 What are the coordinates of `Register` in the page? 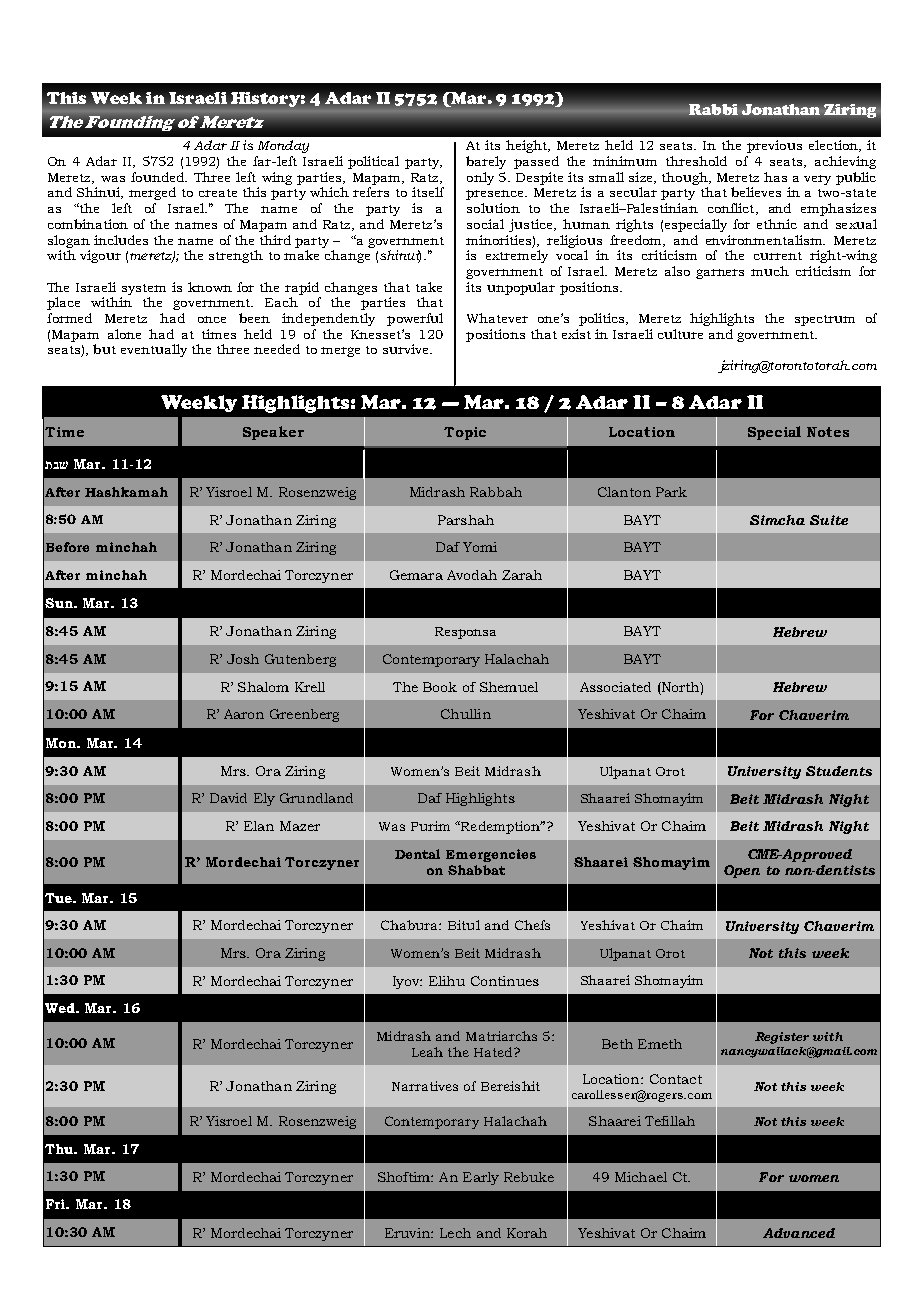 It's located at (782, 1038).
